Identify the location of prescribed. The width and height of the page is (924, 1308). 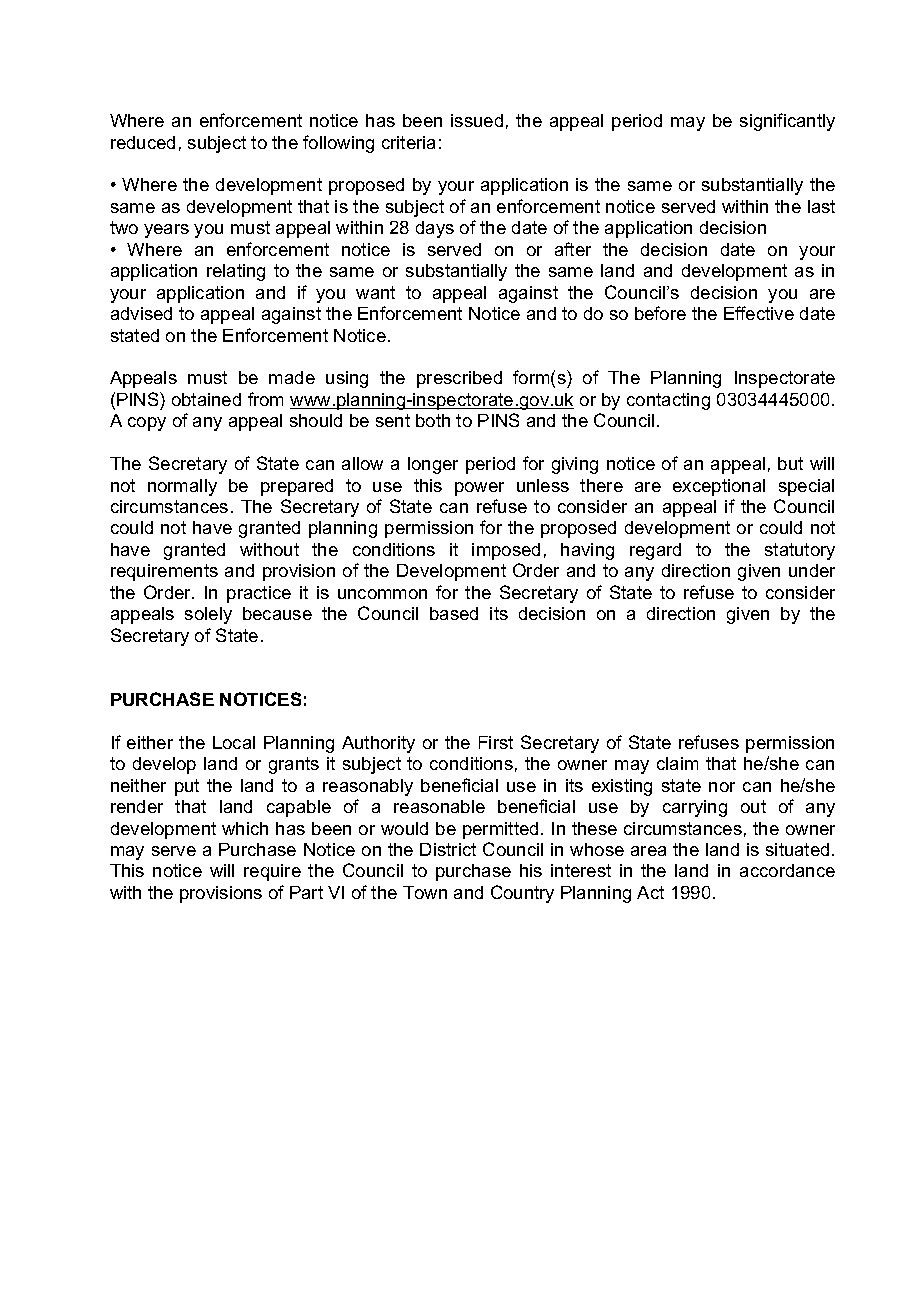
(459, 379).
